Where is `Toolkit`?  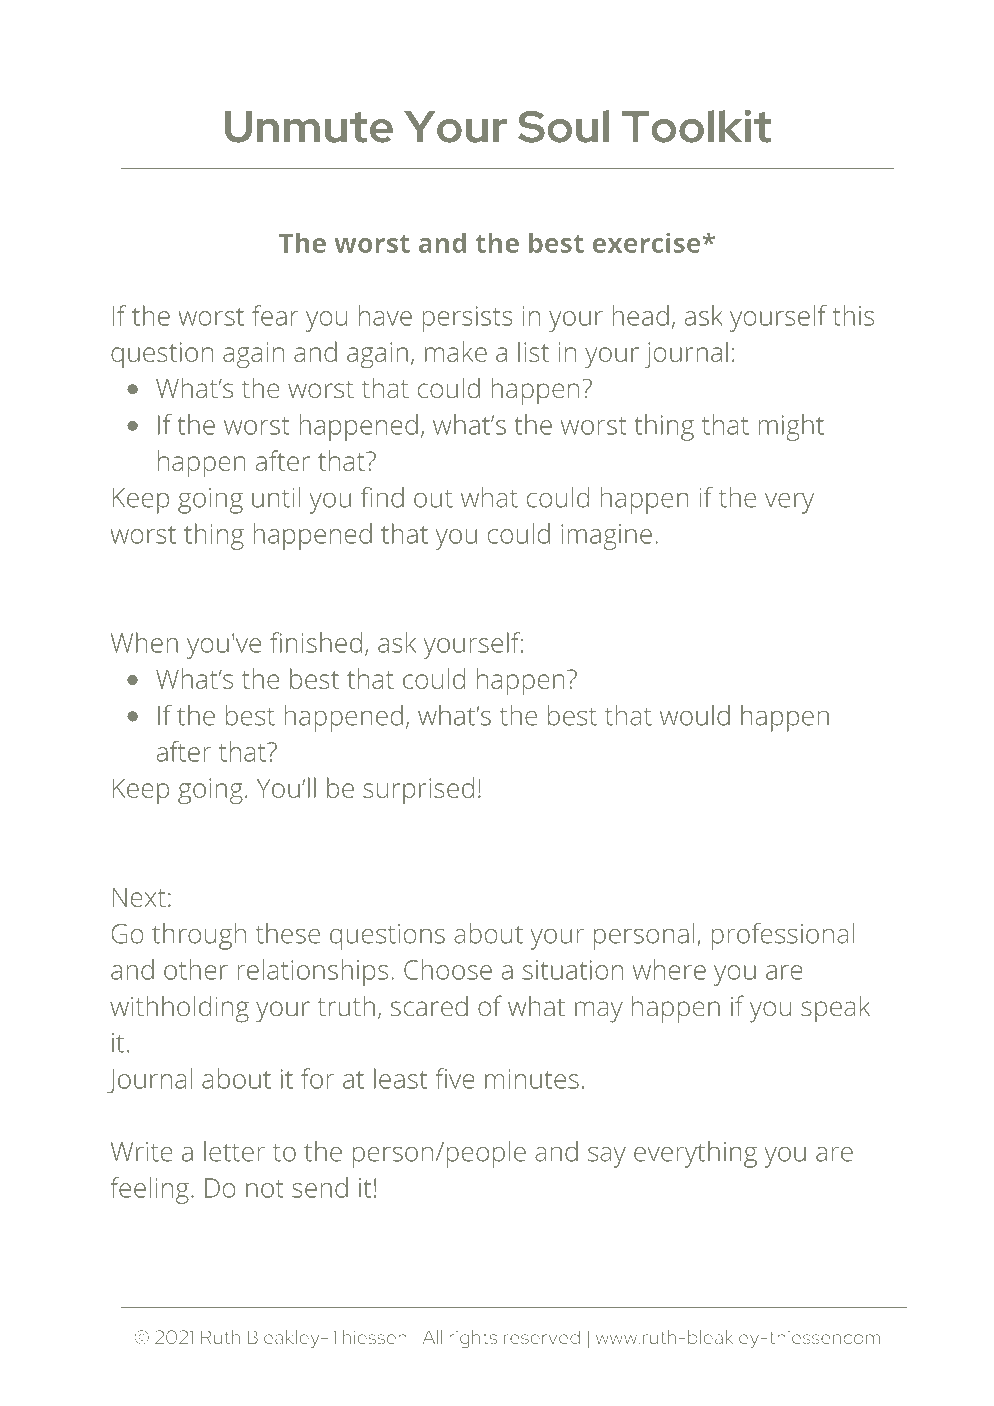 Toolkit is located at coordinates (697, 126).
